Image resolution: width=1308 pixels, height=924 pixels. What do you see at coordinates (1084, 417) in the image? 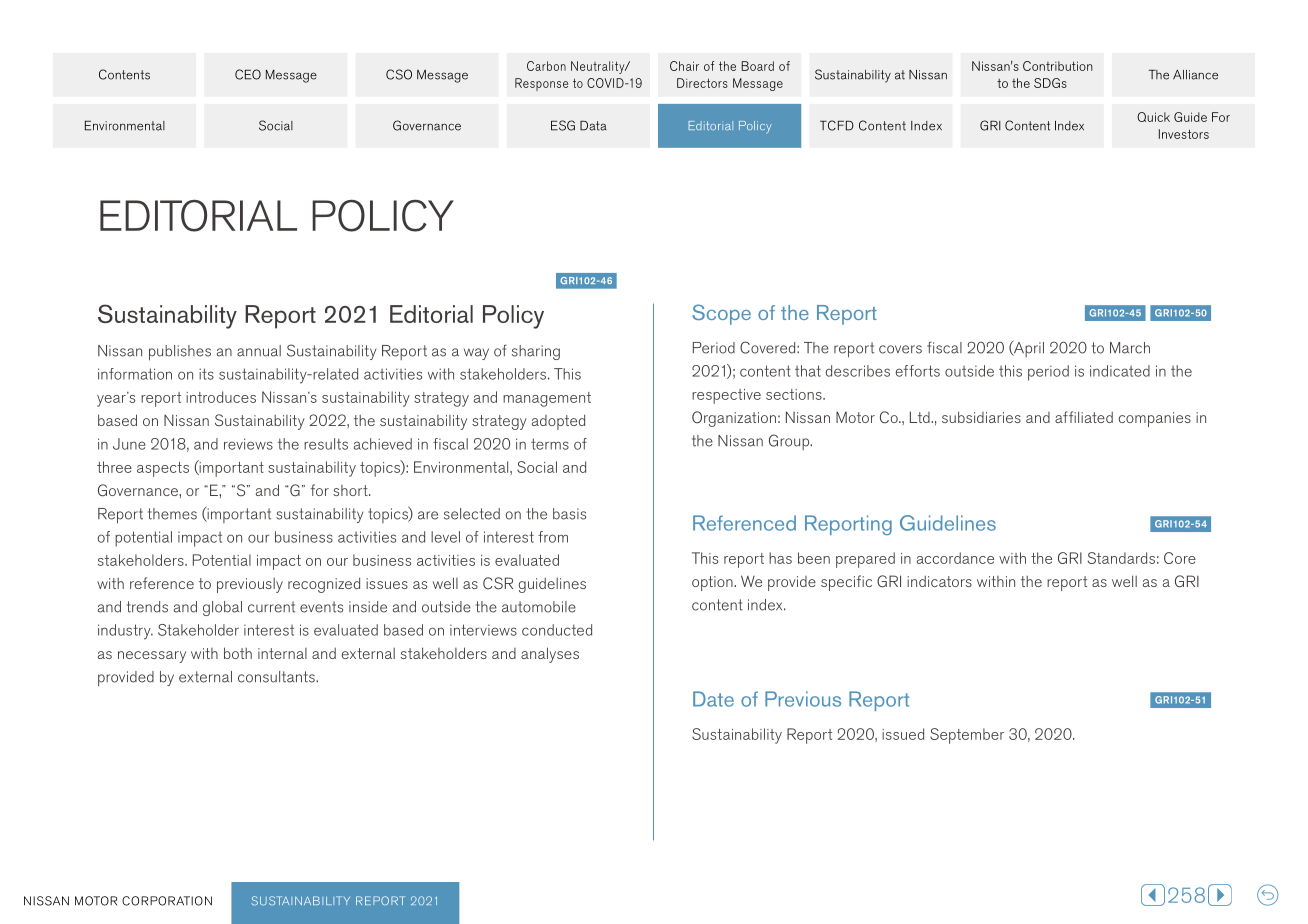
I see `affiliated` at bounding box center [1084, 417].
